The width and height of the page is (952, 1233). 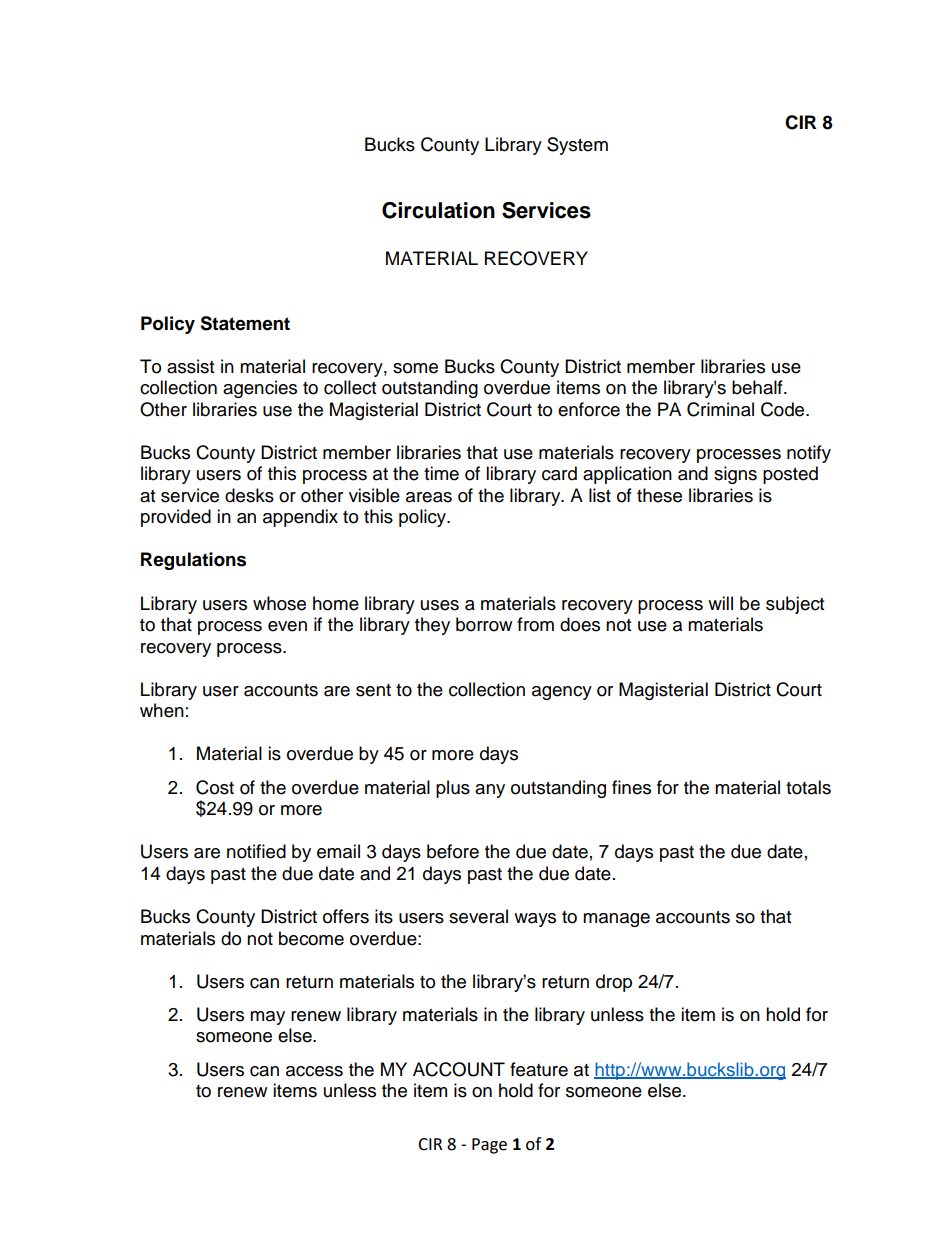 What do you see at coordinates (539, 1069) in the page?
I see `feature` at bounding box center [539, 1069].
